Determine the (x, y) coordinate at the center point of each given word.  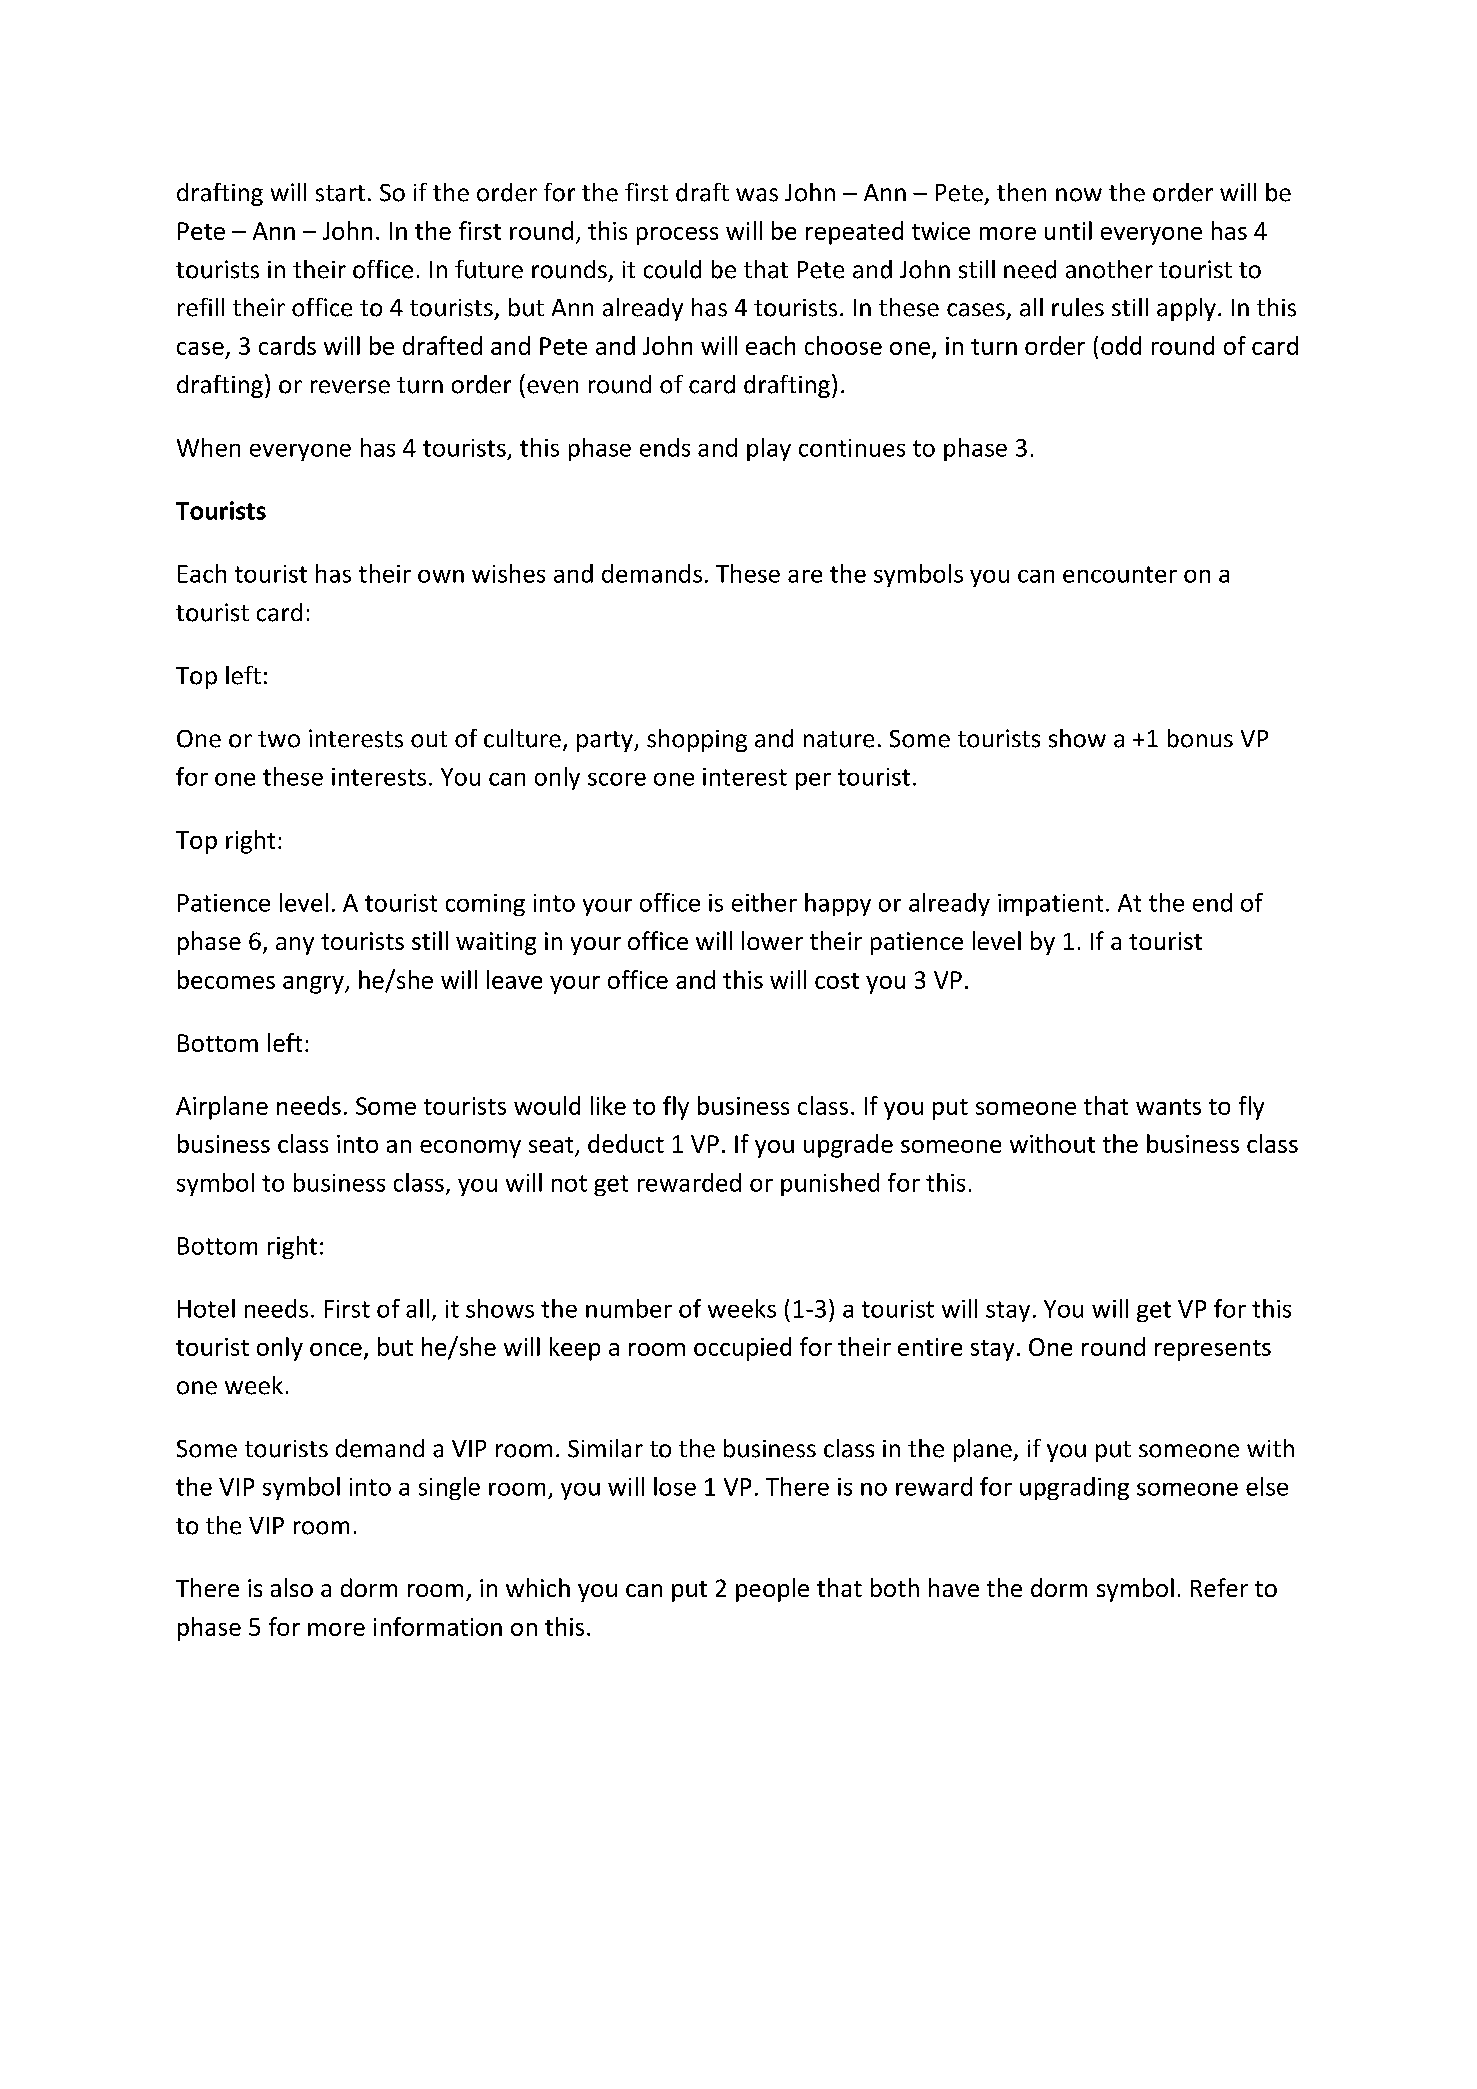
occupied (742, 1349)
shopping (697, 740)
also (292, 1587)
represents (1213, 1350)
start (340, 193)
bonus (1200, 738)
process (677, 236)
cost (837, 981)
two (279, 739)
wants (1168, 1107)
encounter (1120, 574)
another (1109, 269)
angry (314, 985)
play (769, 449)
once (336, 1349)
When (208, 447)
